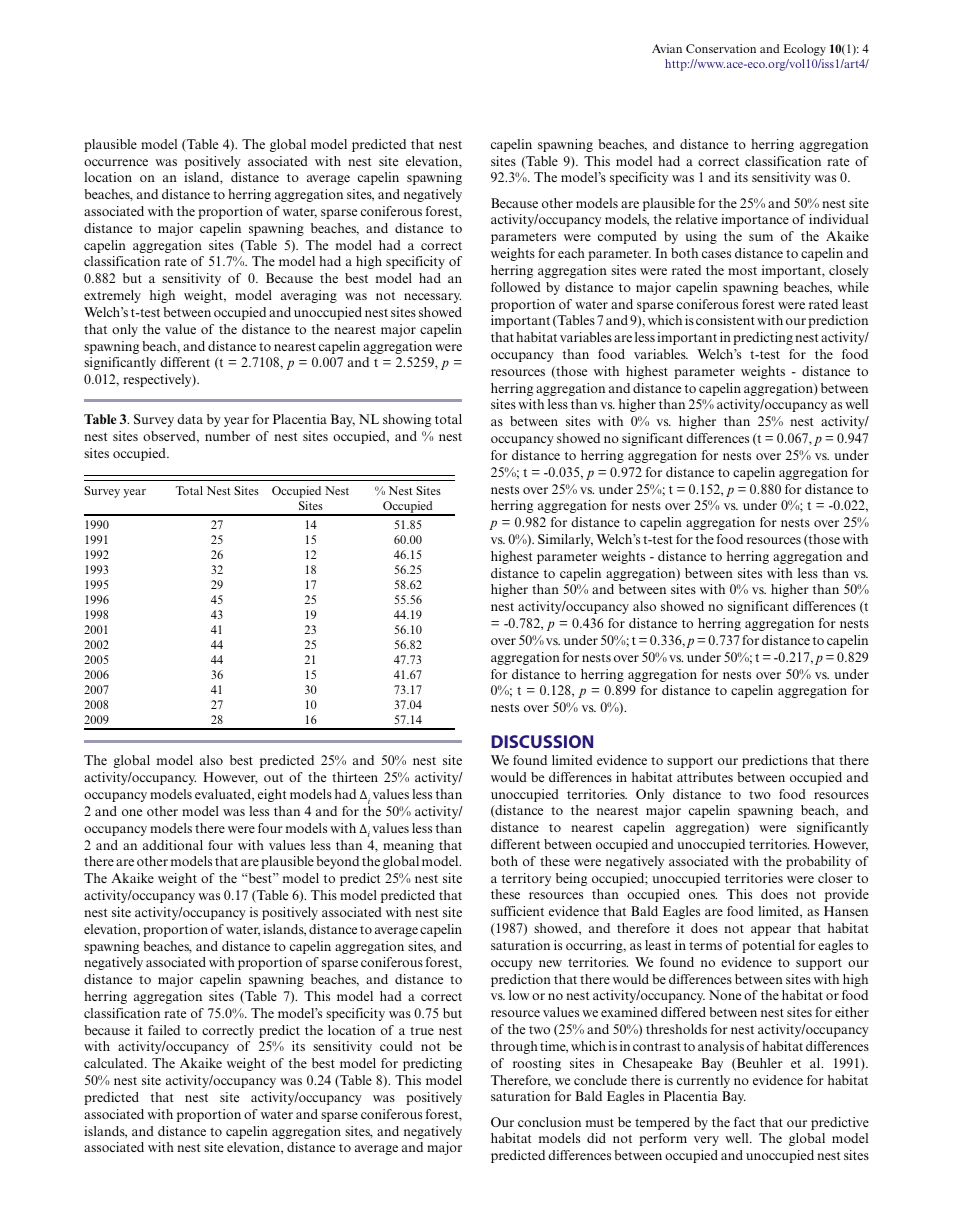  What do you see at coordinates (227, 436) in the document?
I see `number` at bounding box center [227, 436].
